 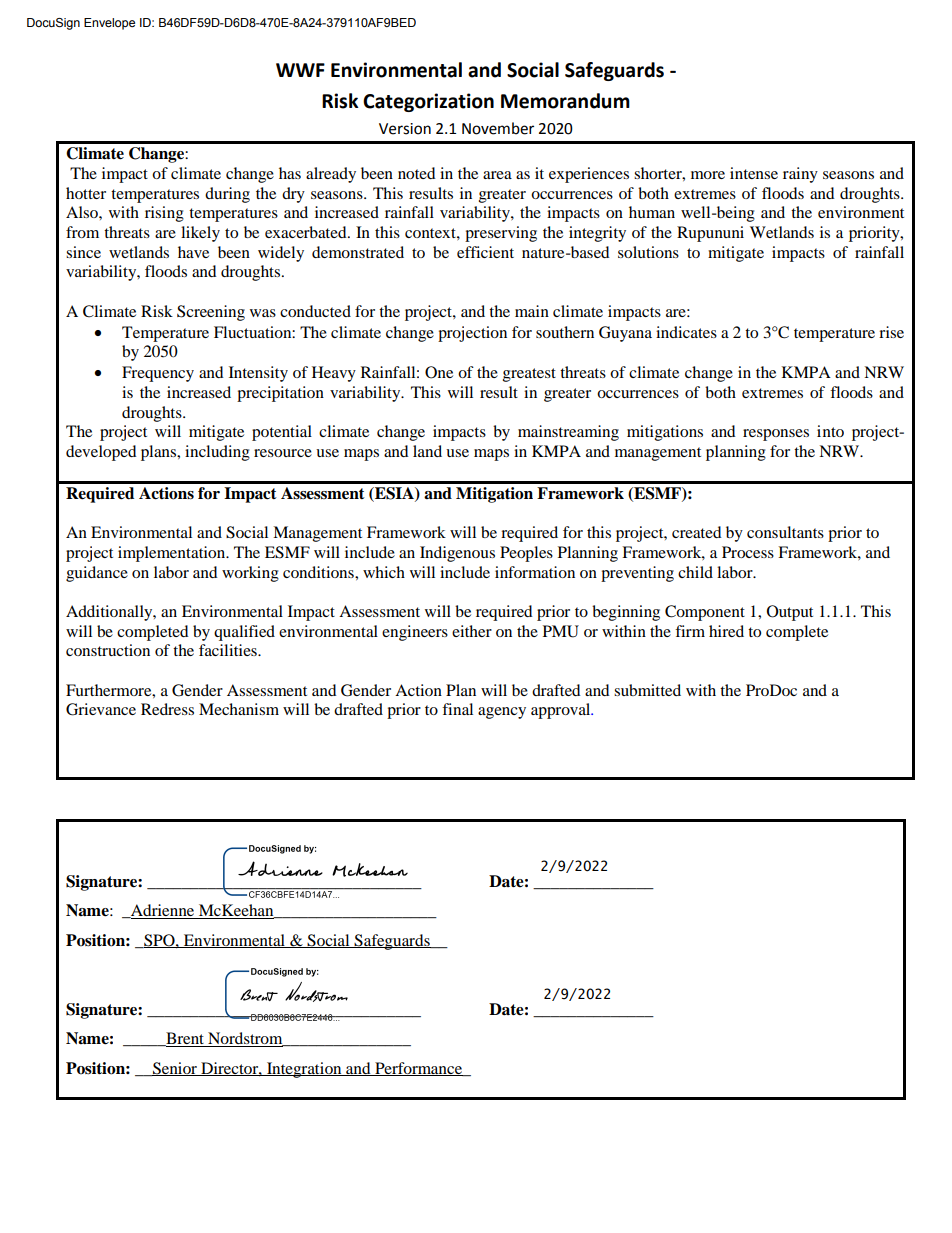 What do you see at coordinates (304, 1070) in the screenshot?
I see `Integration` at bounding box center [304, 1070].
